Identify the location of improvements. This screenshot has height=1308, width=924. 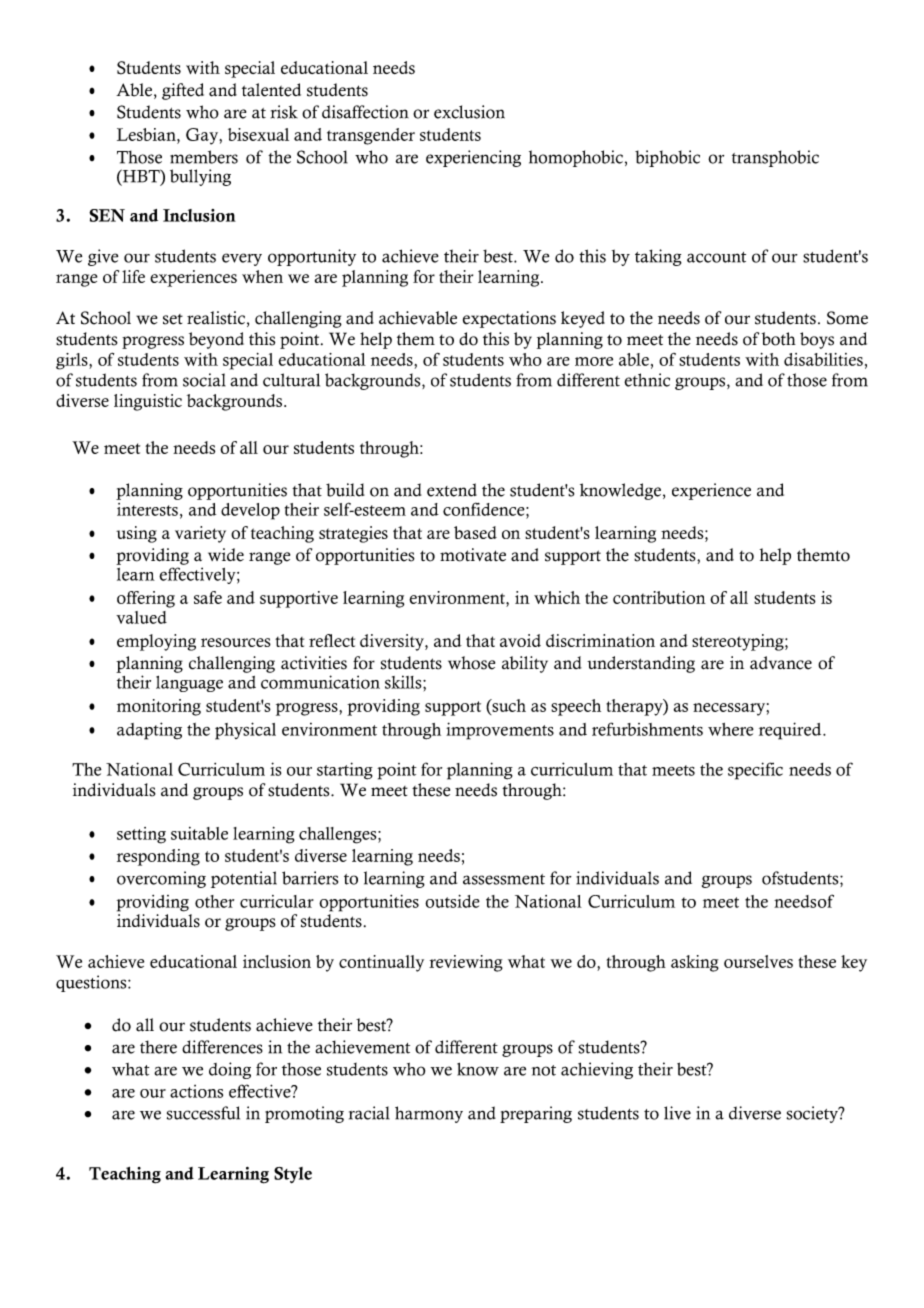
(500, 731).
